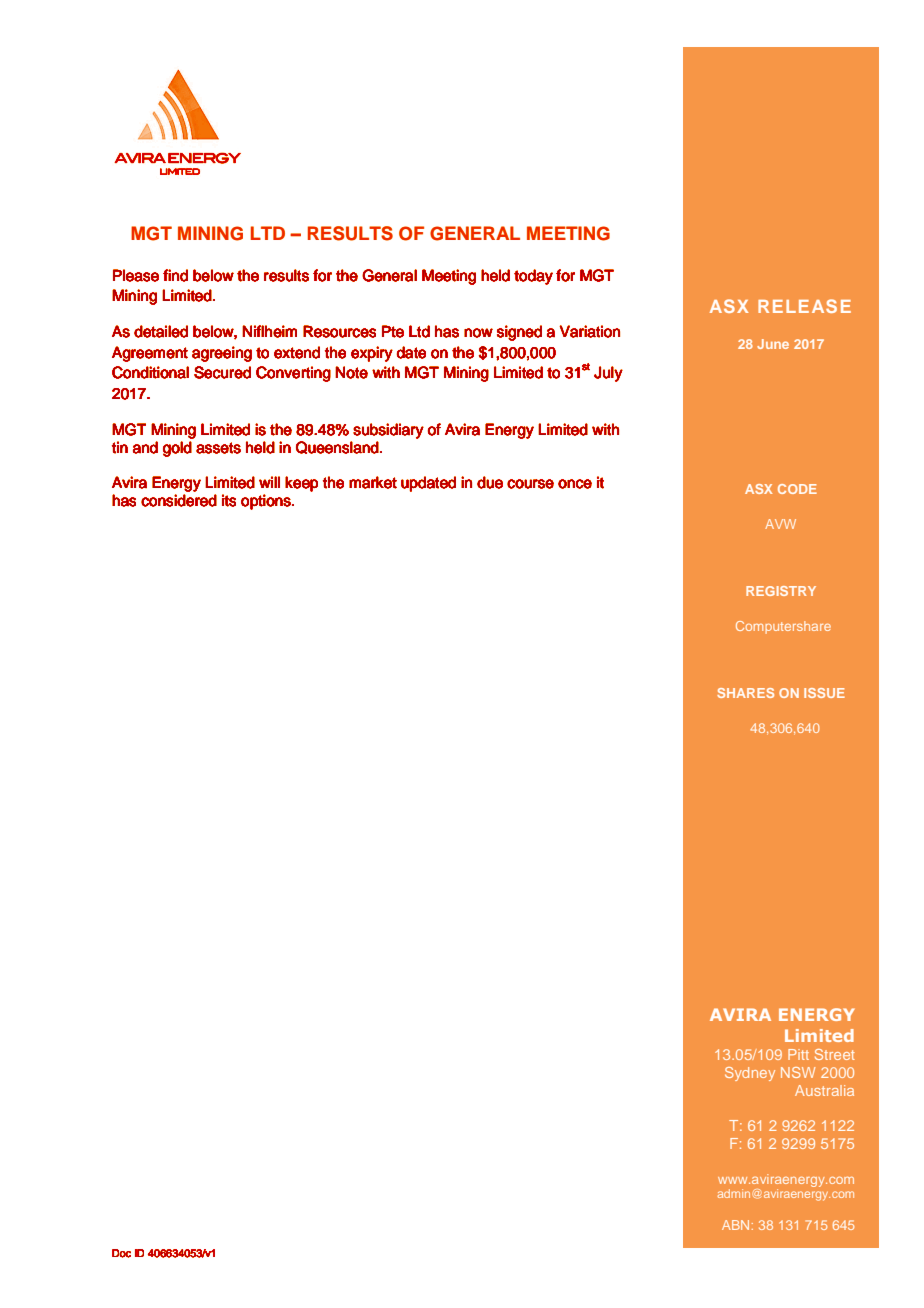 This image has height=1308, width=924. Describe the element at coordinates (229, 500) in the image. I see `its` at that location.
